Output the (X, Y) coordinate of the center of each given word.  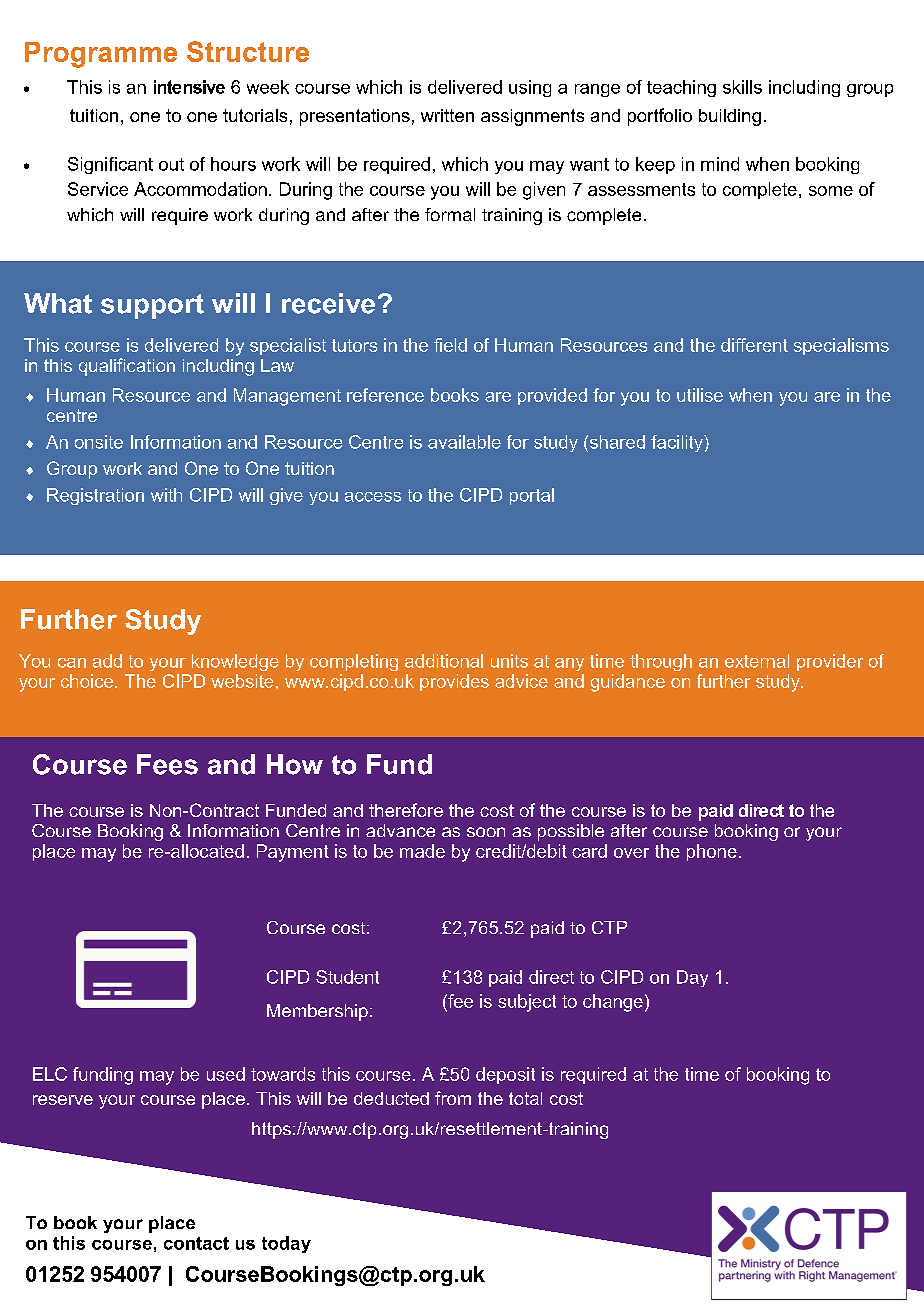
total (525, 1098)
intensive (189, 87)
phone (712, 852)
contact (196, 1243)
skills (742, 87)
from (453, 1098)
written (447, 115)
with (166, 495)
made (422, 851)
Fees (167, 764)
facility (678, 443)
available (464, 442)
